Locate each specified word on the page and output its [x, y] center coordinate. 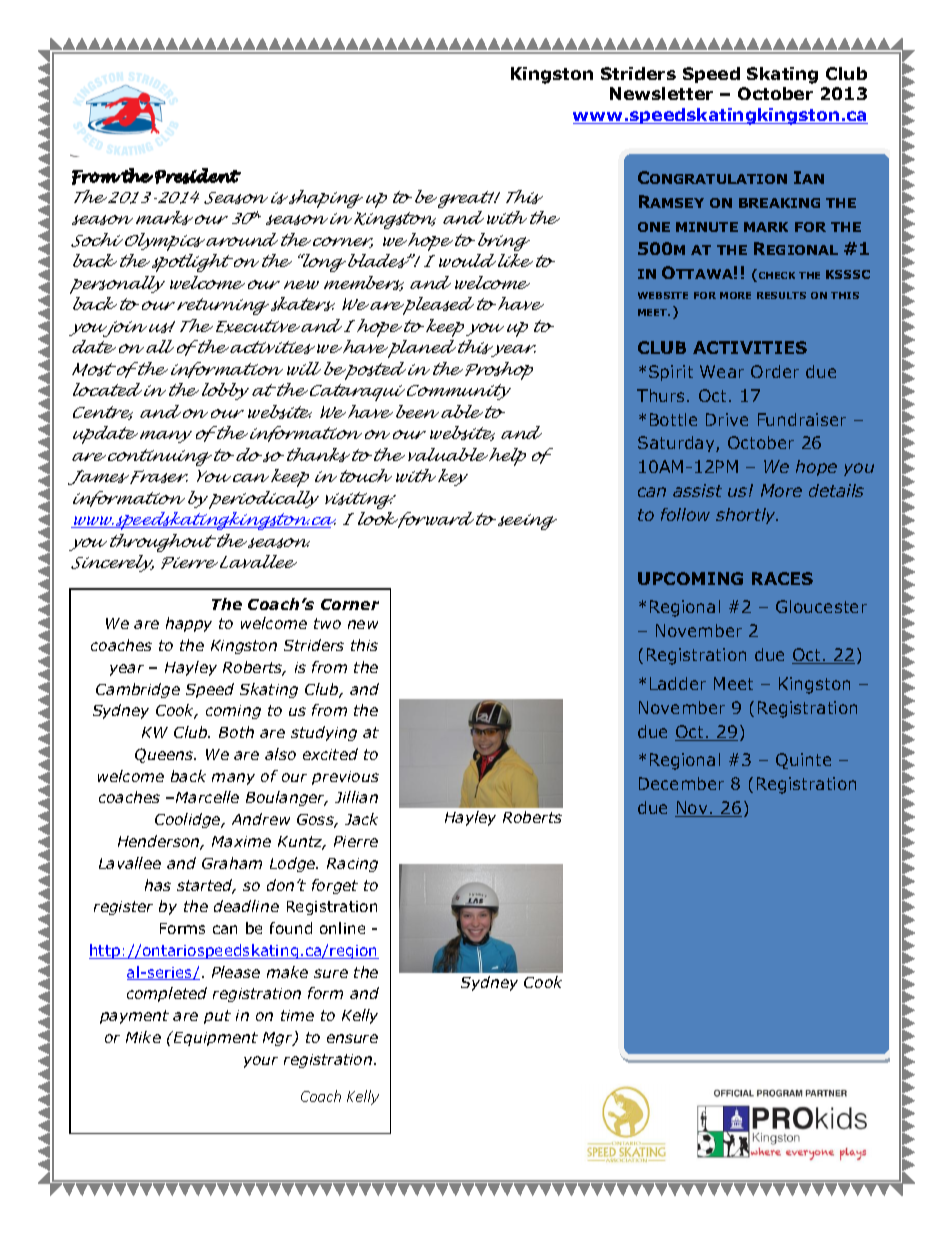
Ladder [678, 683]
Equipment [215, 1038]
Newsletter [661, 93]
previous [345, 778]
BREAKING [779, 203]
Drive [727, 419]
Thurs [662, 395]
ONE [654, 227]
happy [189, 624]
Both [236, 732]
